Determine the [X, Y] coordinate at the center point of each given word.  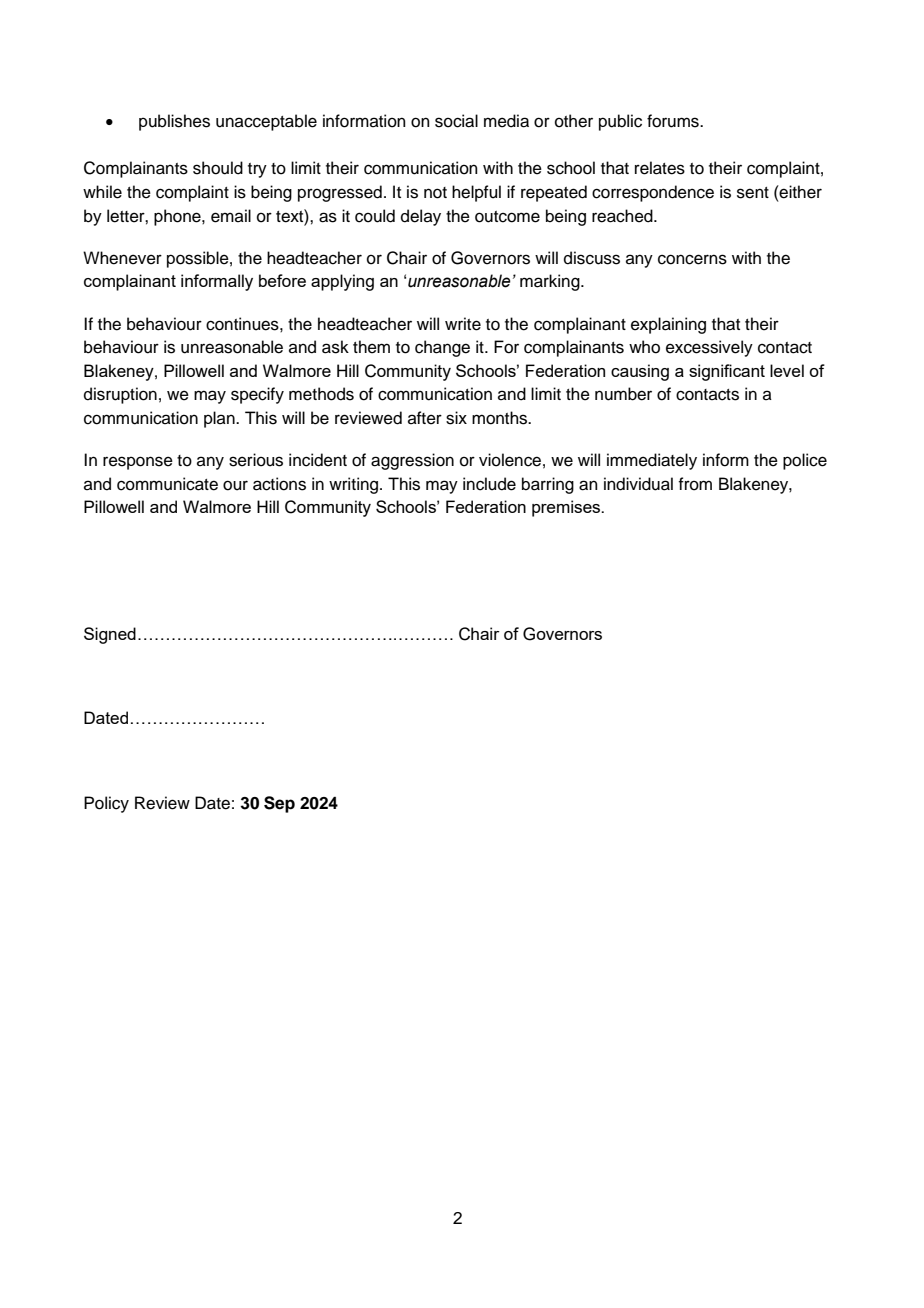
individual [638, 484]
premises [567, 508]
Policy [106, 804]
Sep [279, 804]
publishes [174, 122]
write [463, 324]
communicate [167, 484]
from [695, 484]
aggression [412, 461]
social [456, 121]
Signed [110, 635]
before [282, 280]
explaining [668, 325]
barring [548, 485]
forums [674, 121]
